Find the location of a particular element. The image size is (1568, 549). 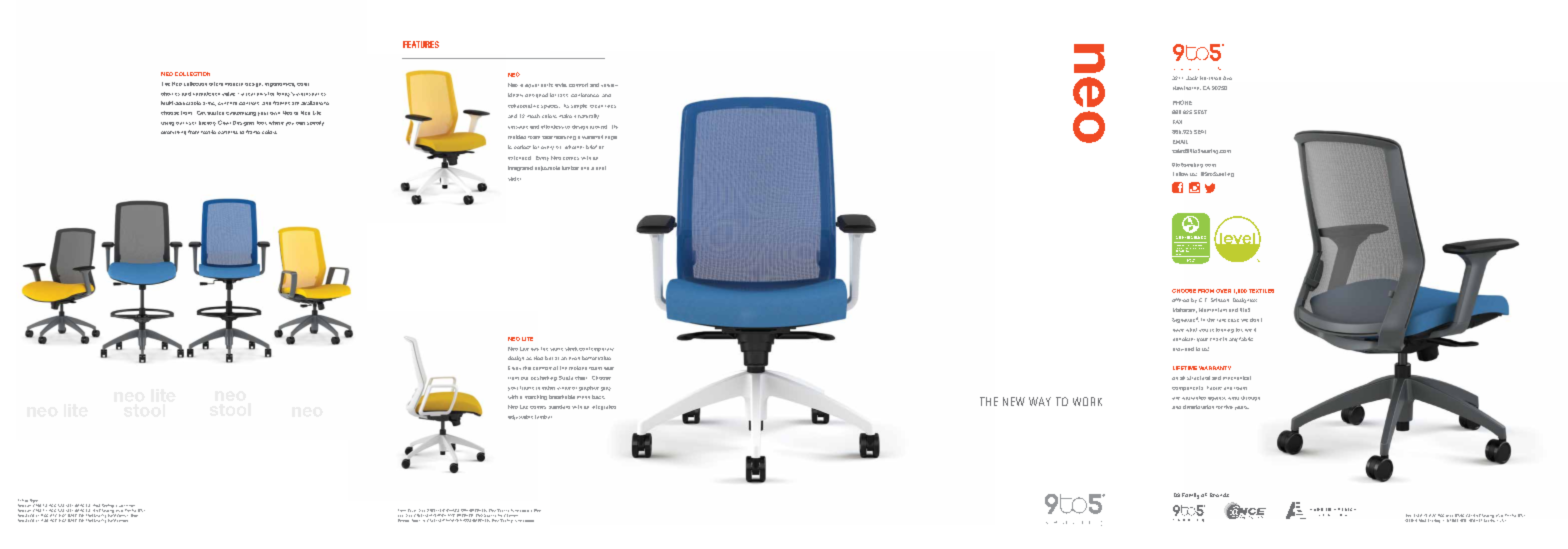

Front is located at coordinates (402, 510).
